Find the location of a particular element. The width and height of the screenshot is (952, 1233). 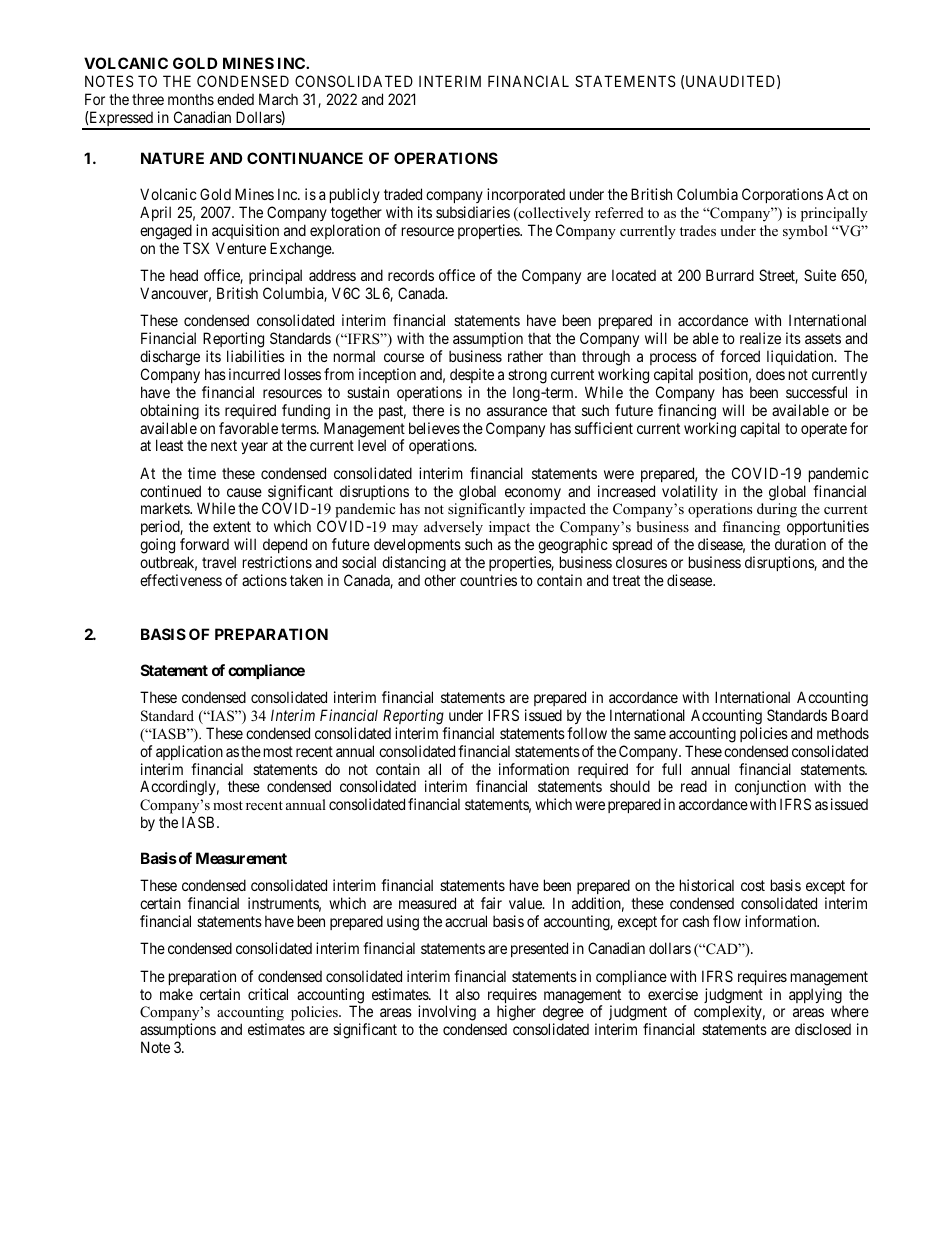

ended is located at coordinates (235, 99).
